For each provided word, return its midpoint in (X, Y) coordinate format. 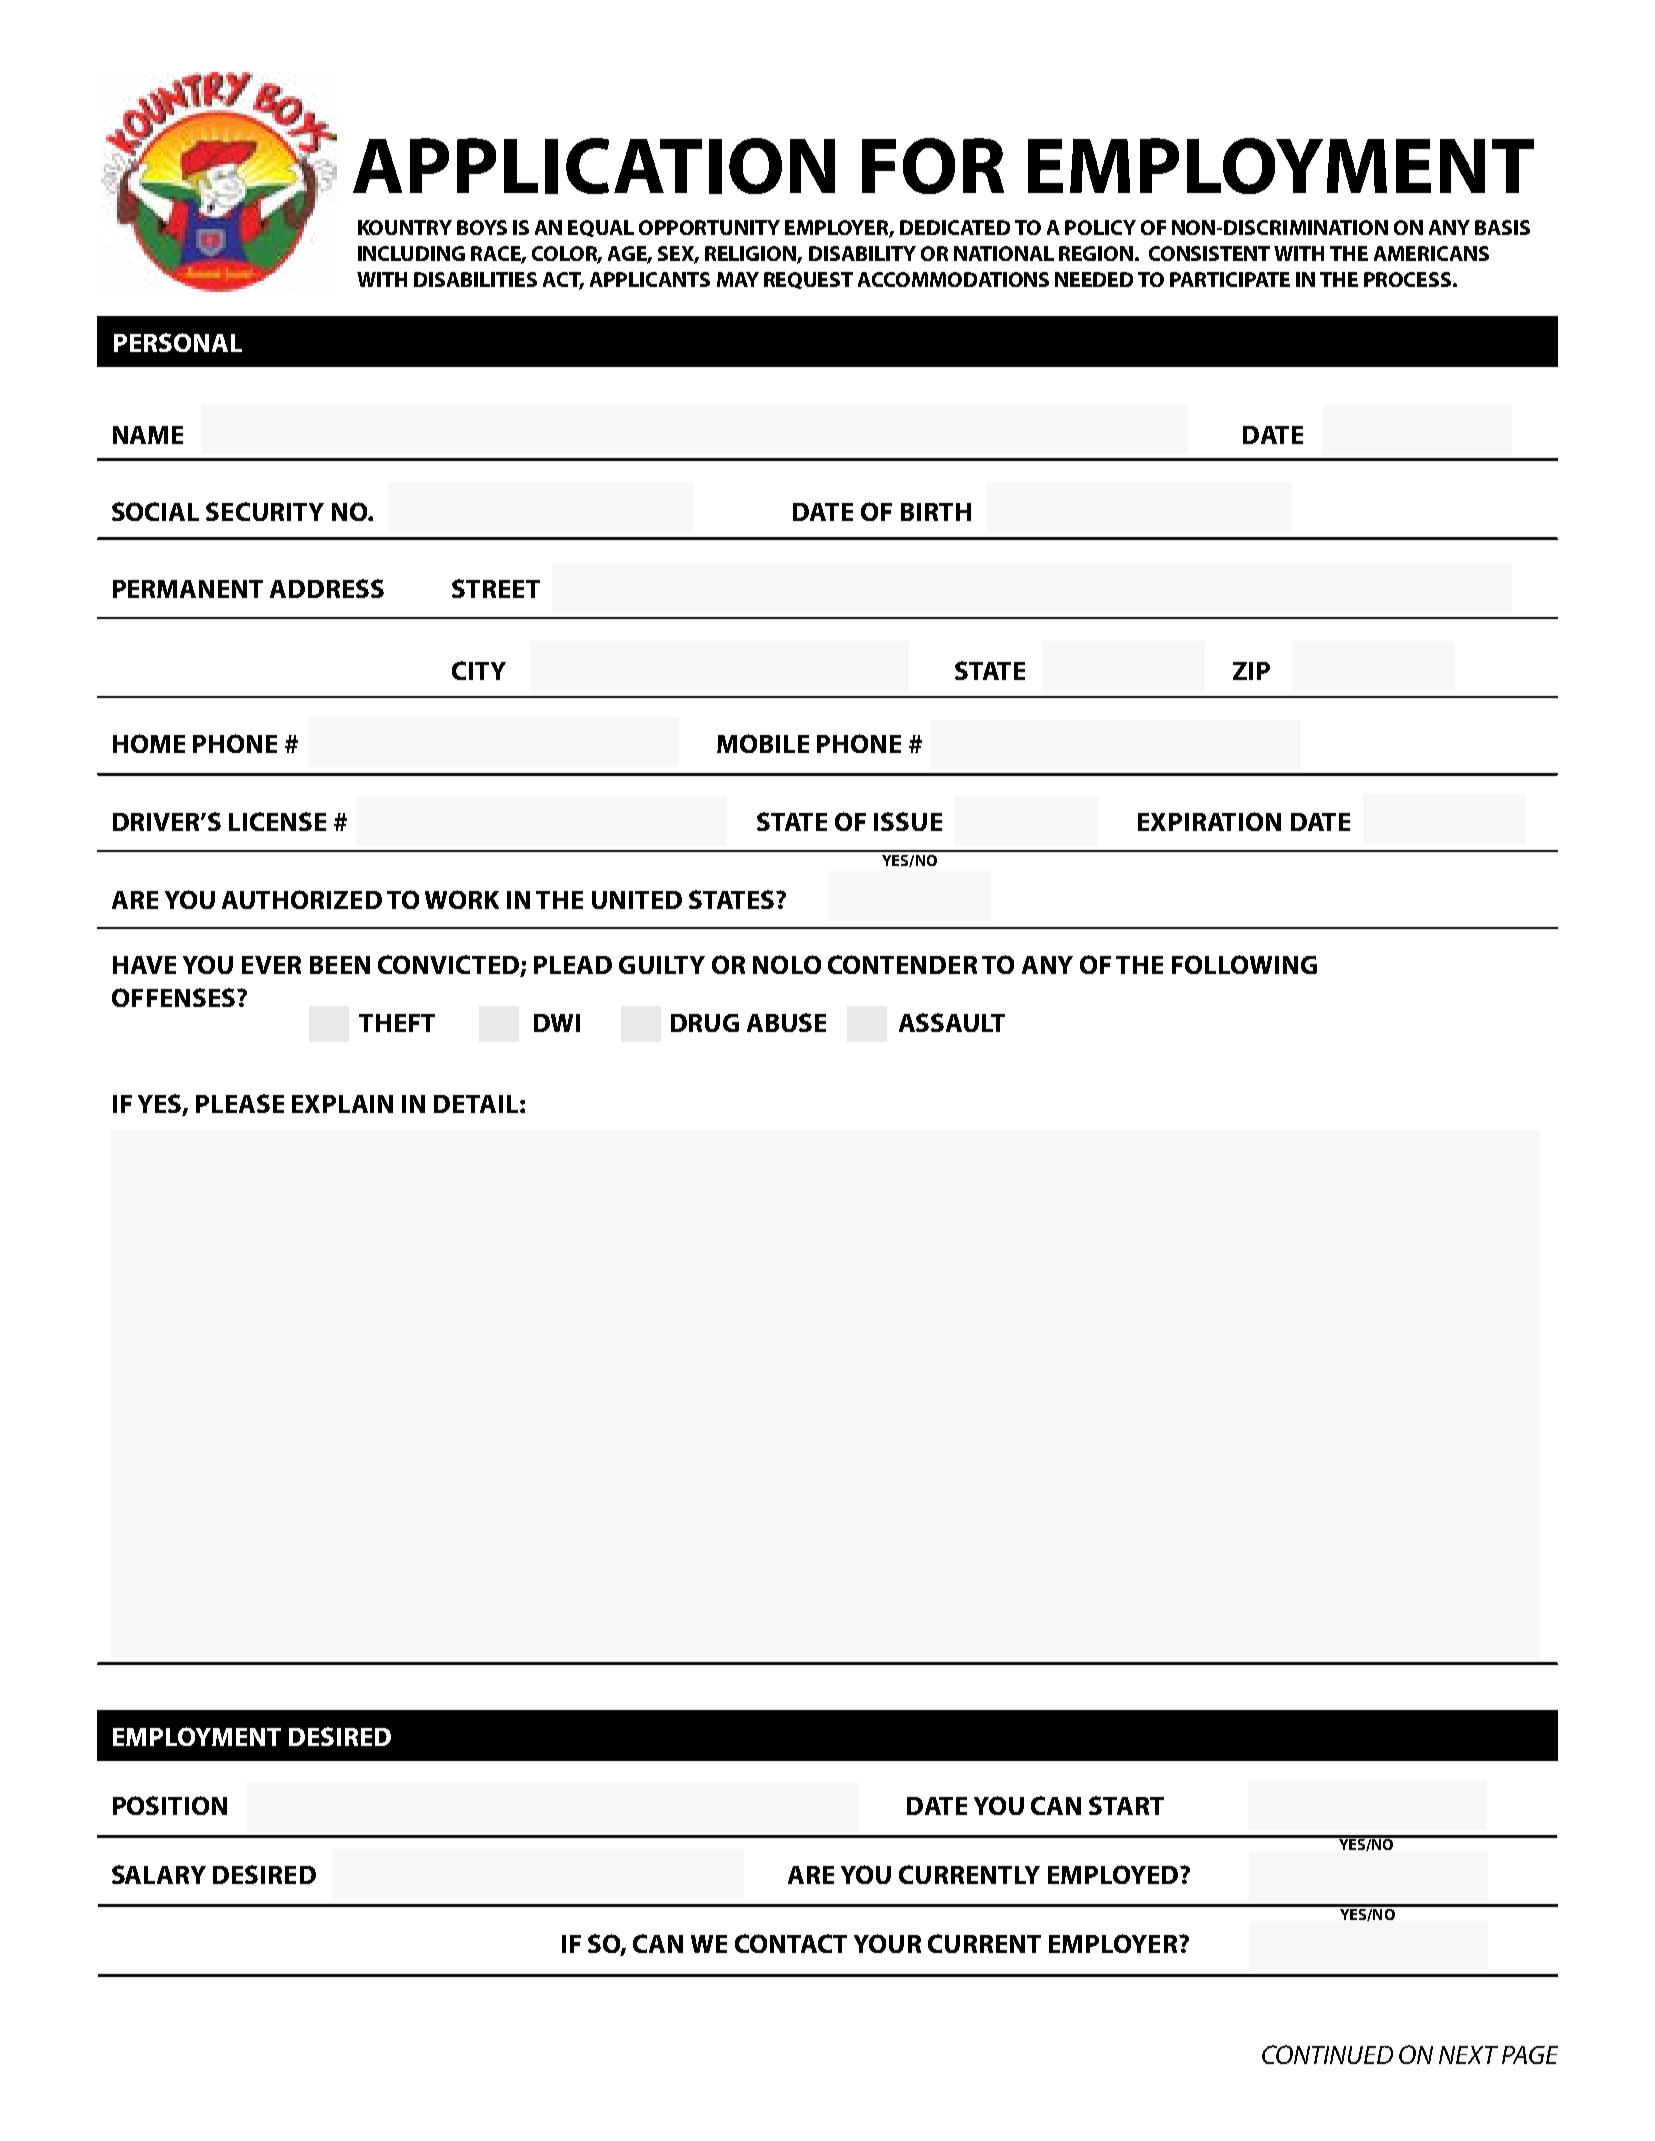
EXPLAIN (342, 1104)
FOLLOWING (1244, 964)
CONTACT (791, 1943)
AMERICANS (1431, 253)
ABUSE (786, 1022)
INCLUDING (411, 253)
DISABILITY (862, 253)
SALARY (159, 1874)
